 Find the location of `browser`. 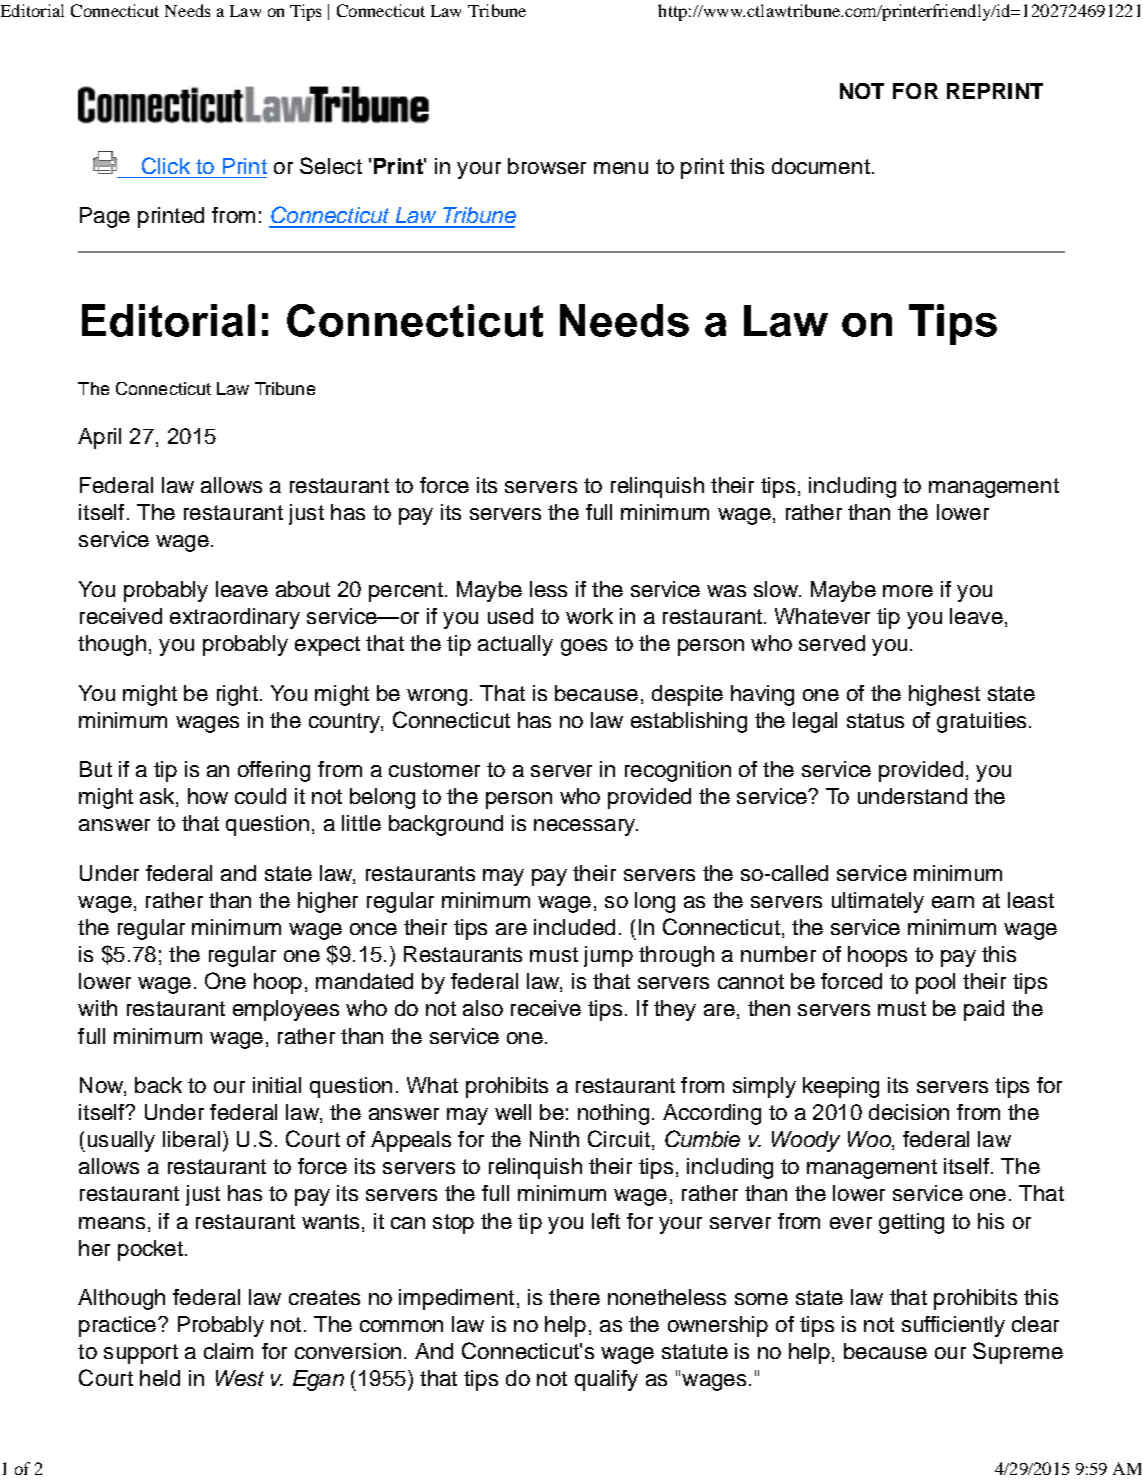

browser is located at coordinates (547, 166).
